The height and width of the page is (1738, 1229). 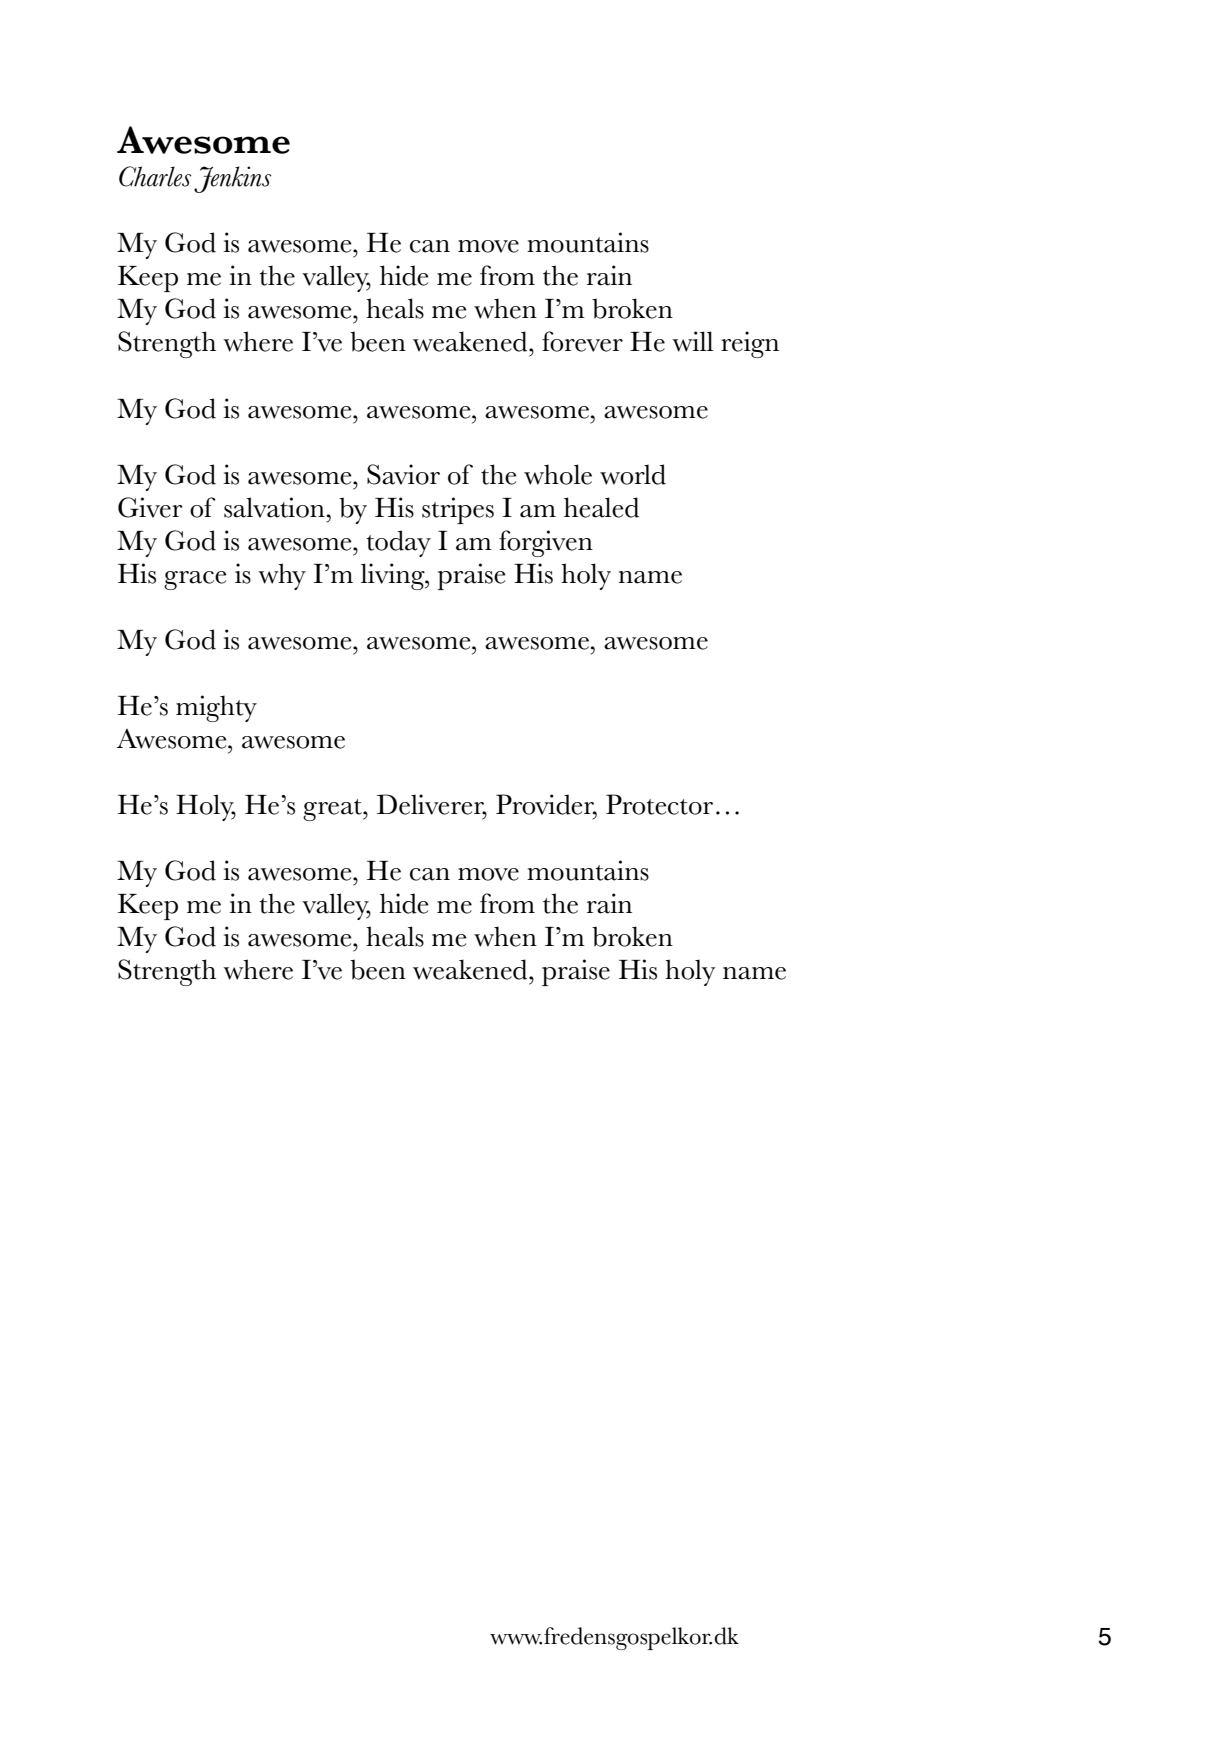 I want to click on will, so click(x=692, y=341).
